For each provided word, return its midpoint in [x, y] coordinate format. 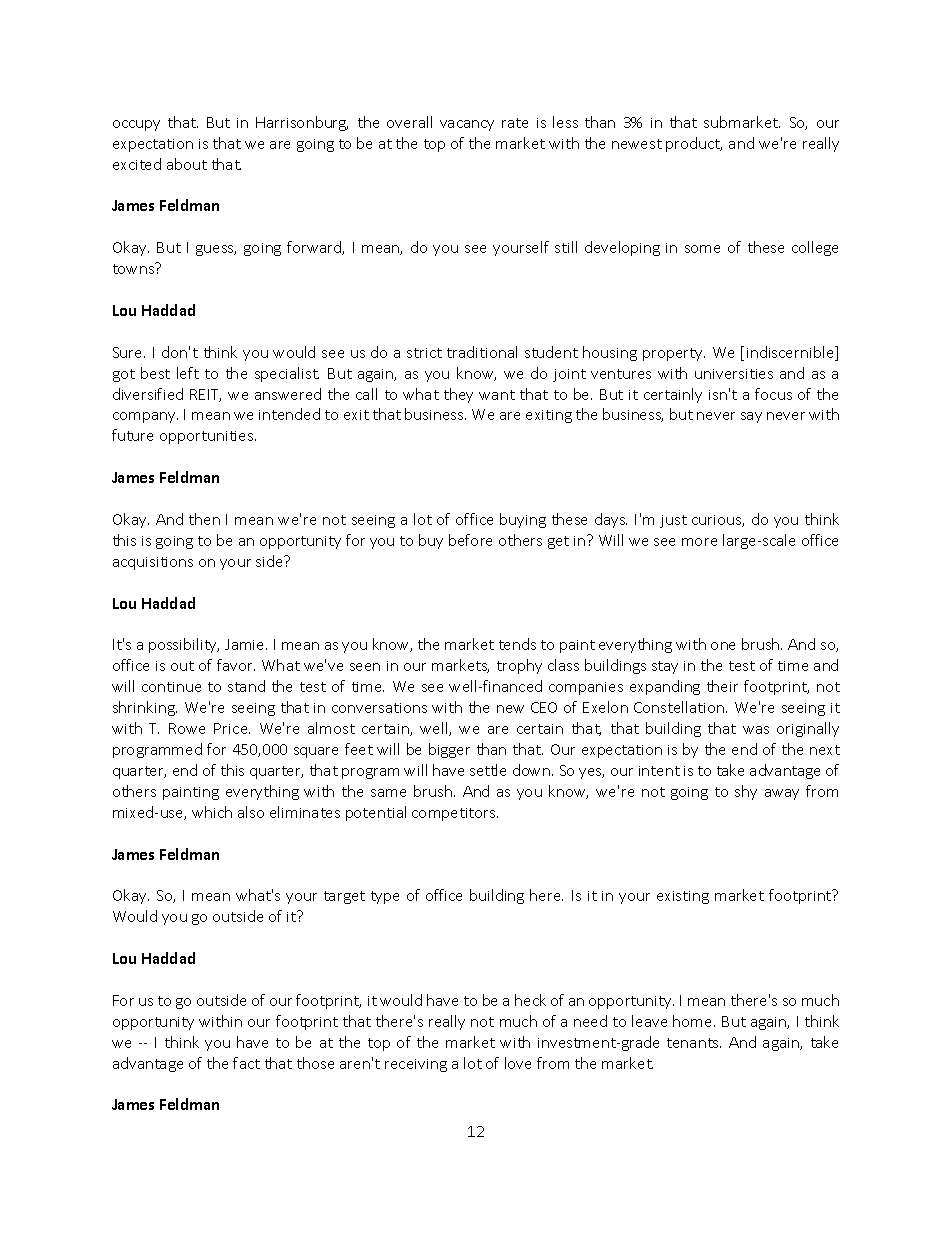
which [212, 812]
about [187, 164]
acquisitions [153, 563]
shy [746, 792]
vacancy [467, 125]
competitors [455, 814]
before [470, 540]
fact [246, 1063]
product [694, 144]
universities [734, 374]
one [723, 646]
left [188, 373]
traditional [482, 352]
